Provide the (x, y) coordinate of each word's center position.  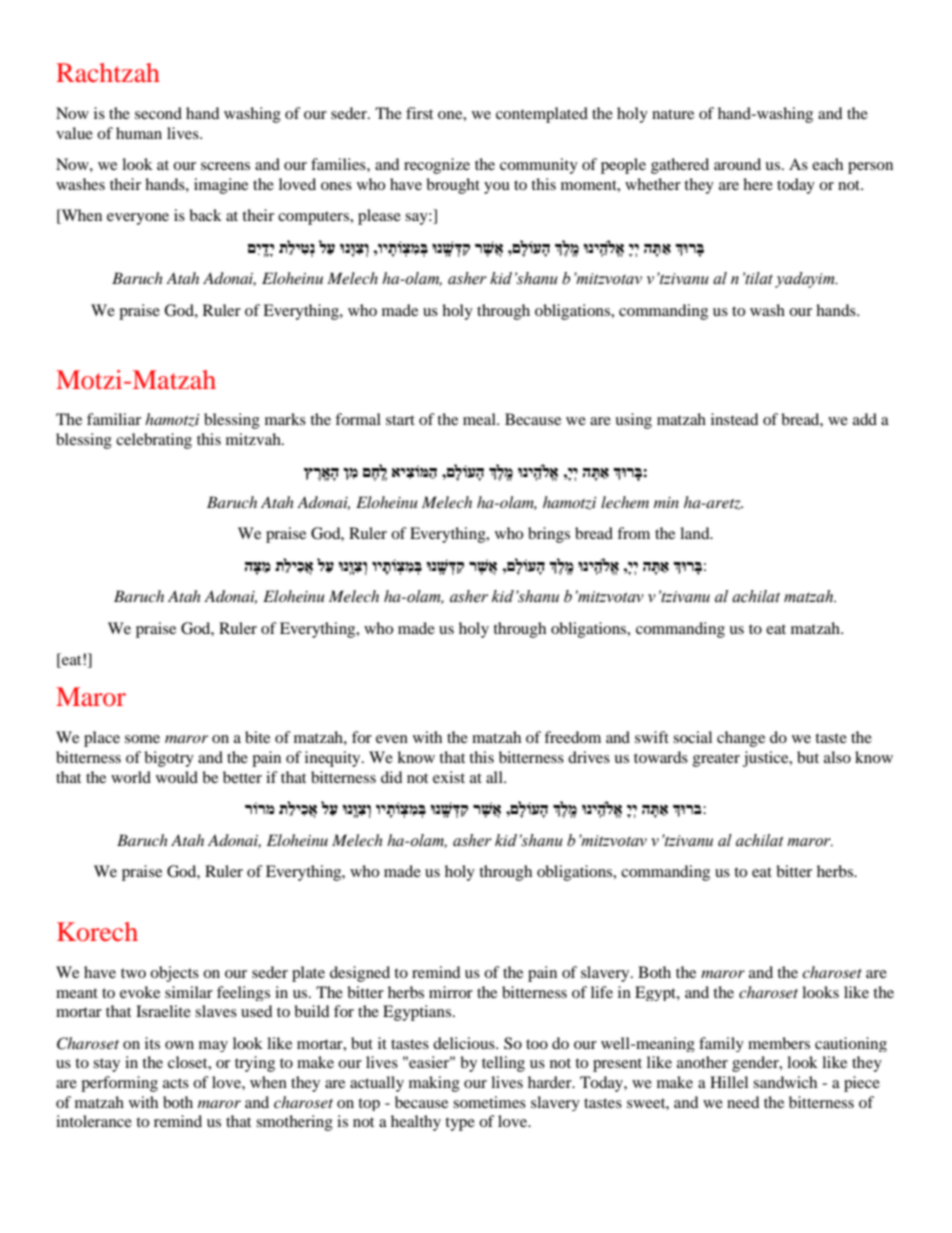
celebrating (154, 441)
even (392, 739)
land (696, 533)
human (139, 133)
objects (174, 974)
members (779, 1043)
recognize (437, 166)
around (737, 164)
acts (176, 1083)
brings (549, 535)
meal (480, 419)
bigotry (169, 759)
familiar (114, 419)
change (741, 739)
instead (735, 419)
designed (360, 974)
